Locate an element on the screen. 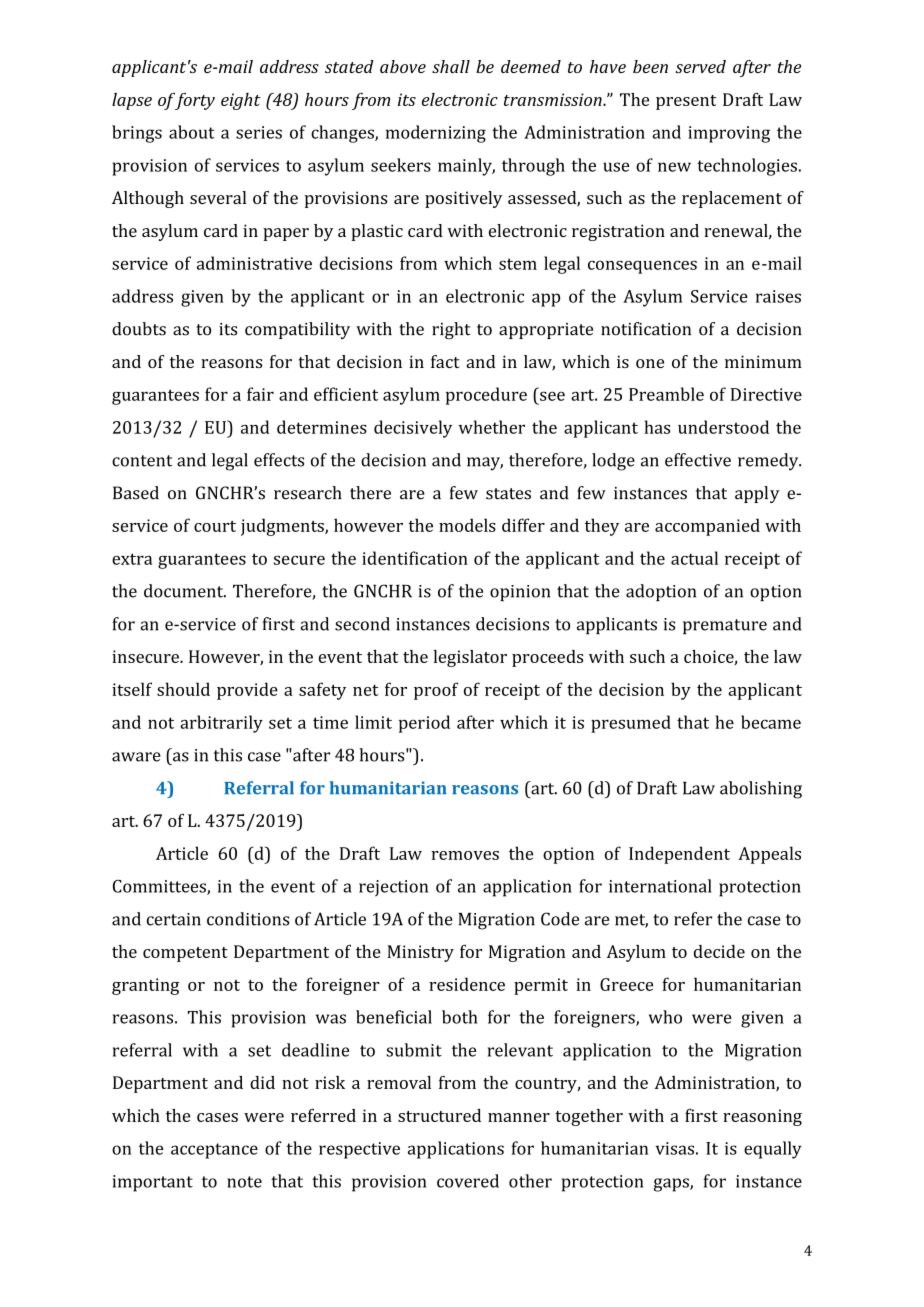 This screenshot has height=1307, width=924. forty is located at coordinates (194, 101).
